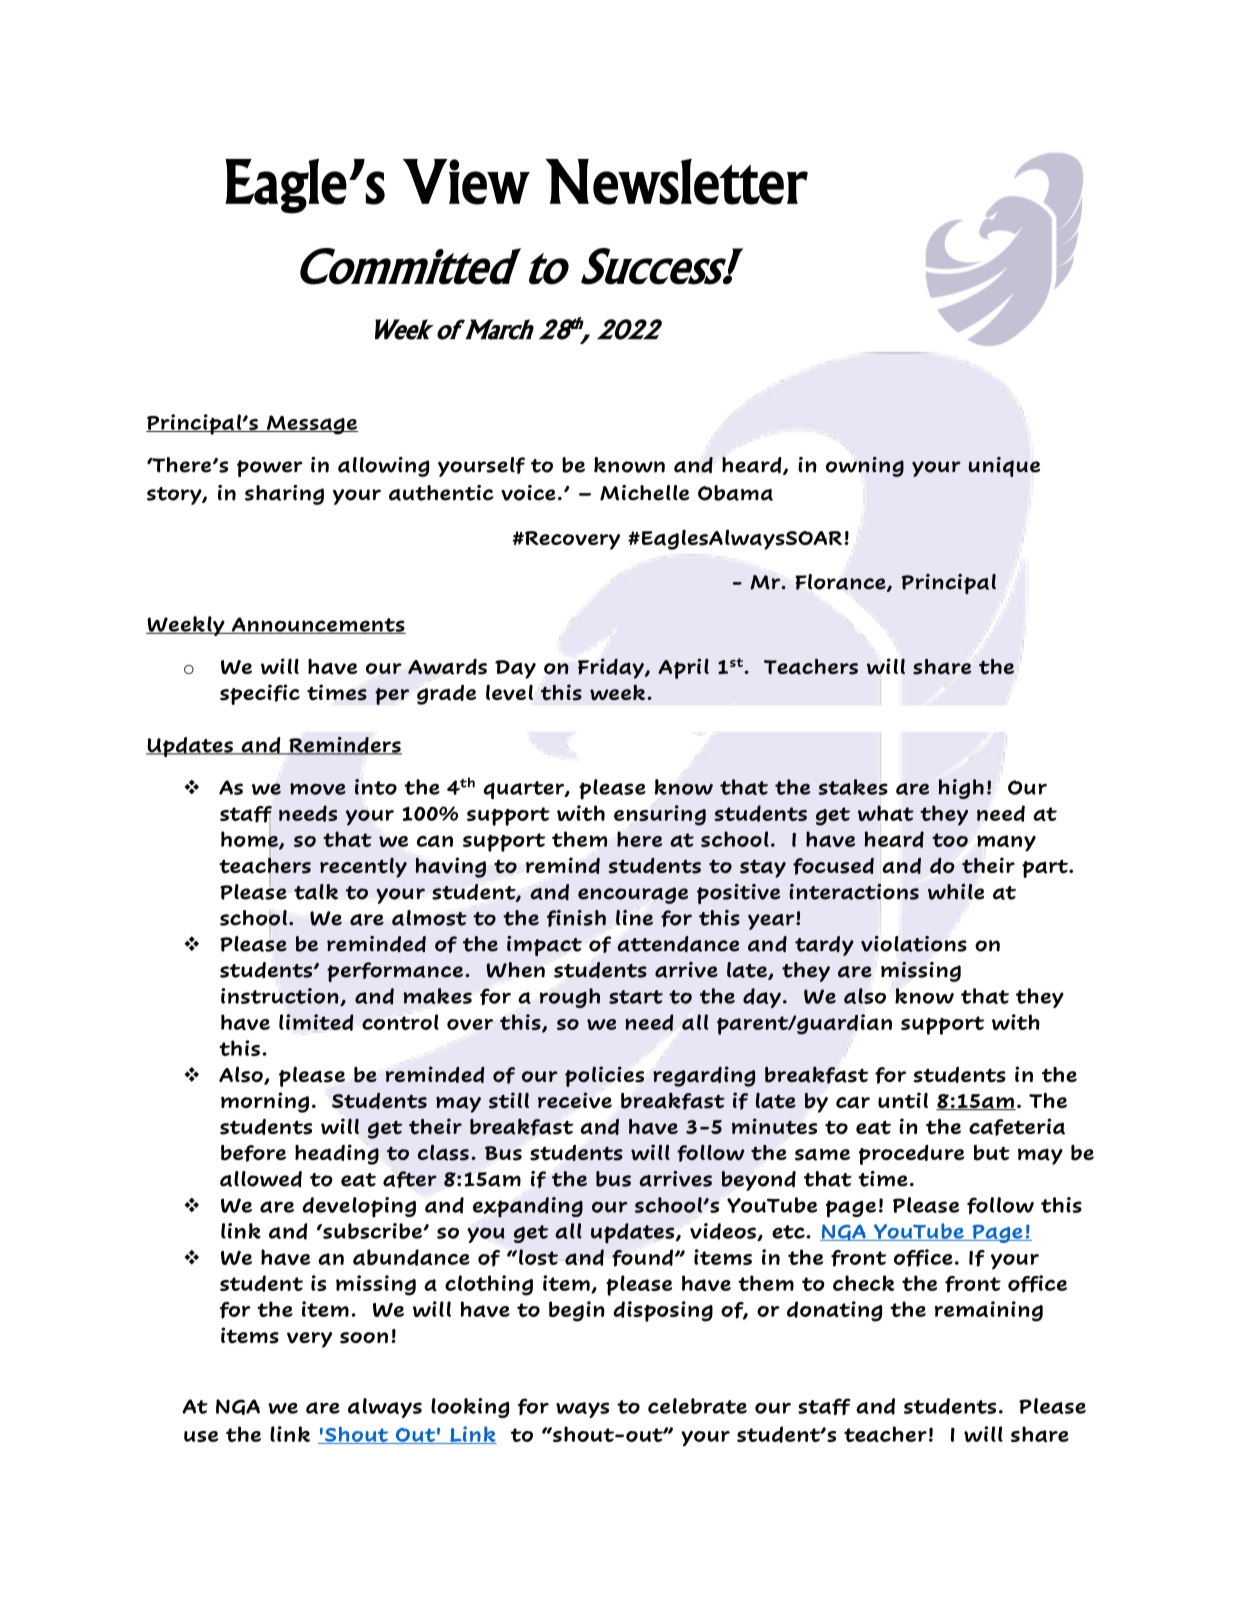 This document has height=1608, width=1243. I want to click on Announcements, so click(317, 625).
